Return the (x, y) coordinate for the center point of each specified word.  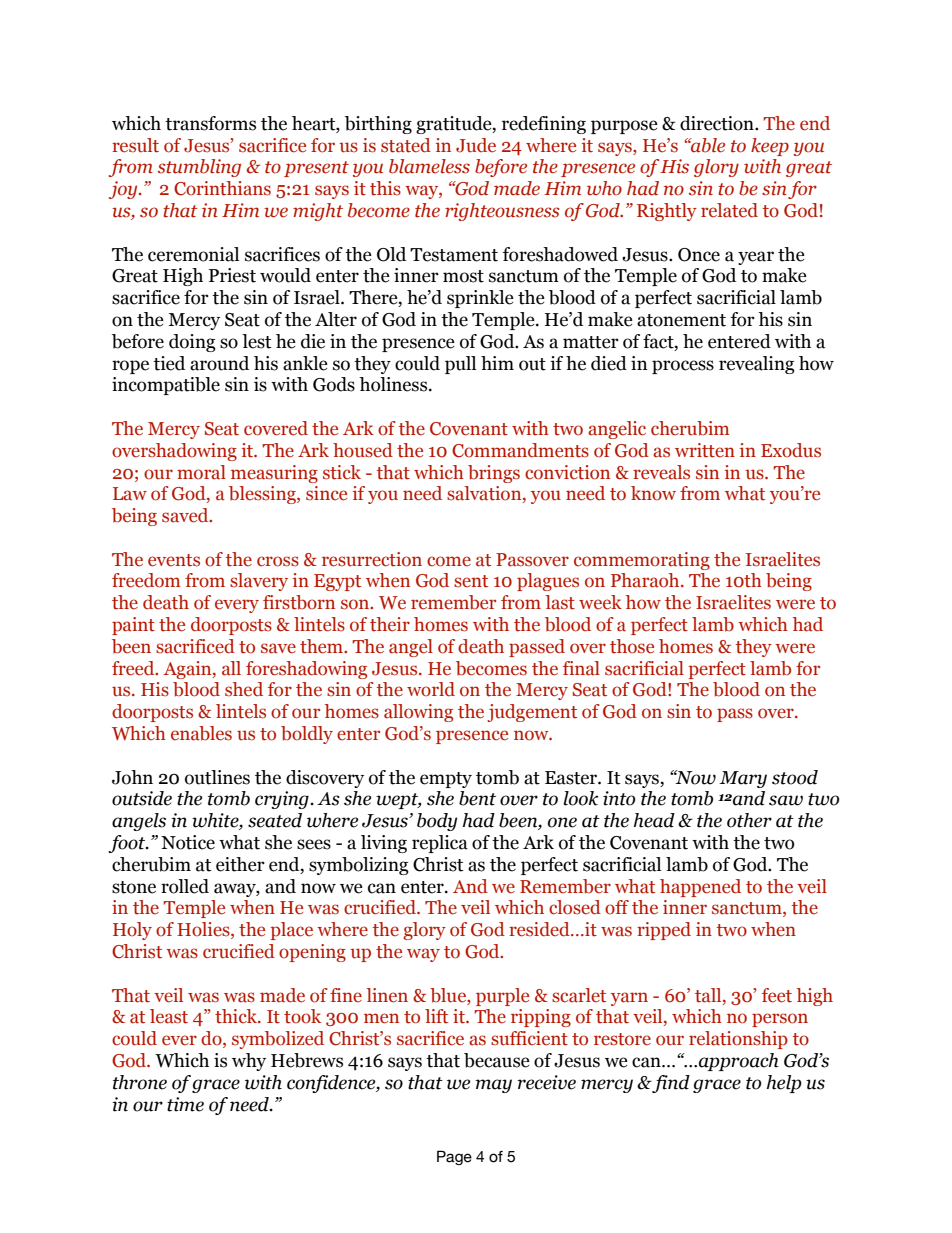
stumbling (199, 168)
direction (718, 123)
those (632, 646)
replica (440, 844)
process (683, 367)
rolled (185, 886)
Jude (476, 145)
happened (700, 888)
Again (188, 670)
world (431, 689)
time (185, 1104)
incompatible (166, 386)
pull (460, 365)
